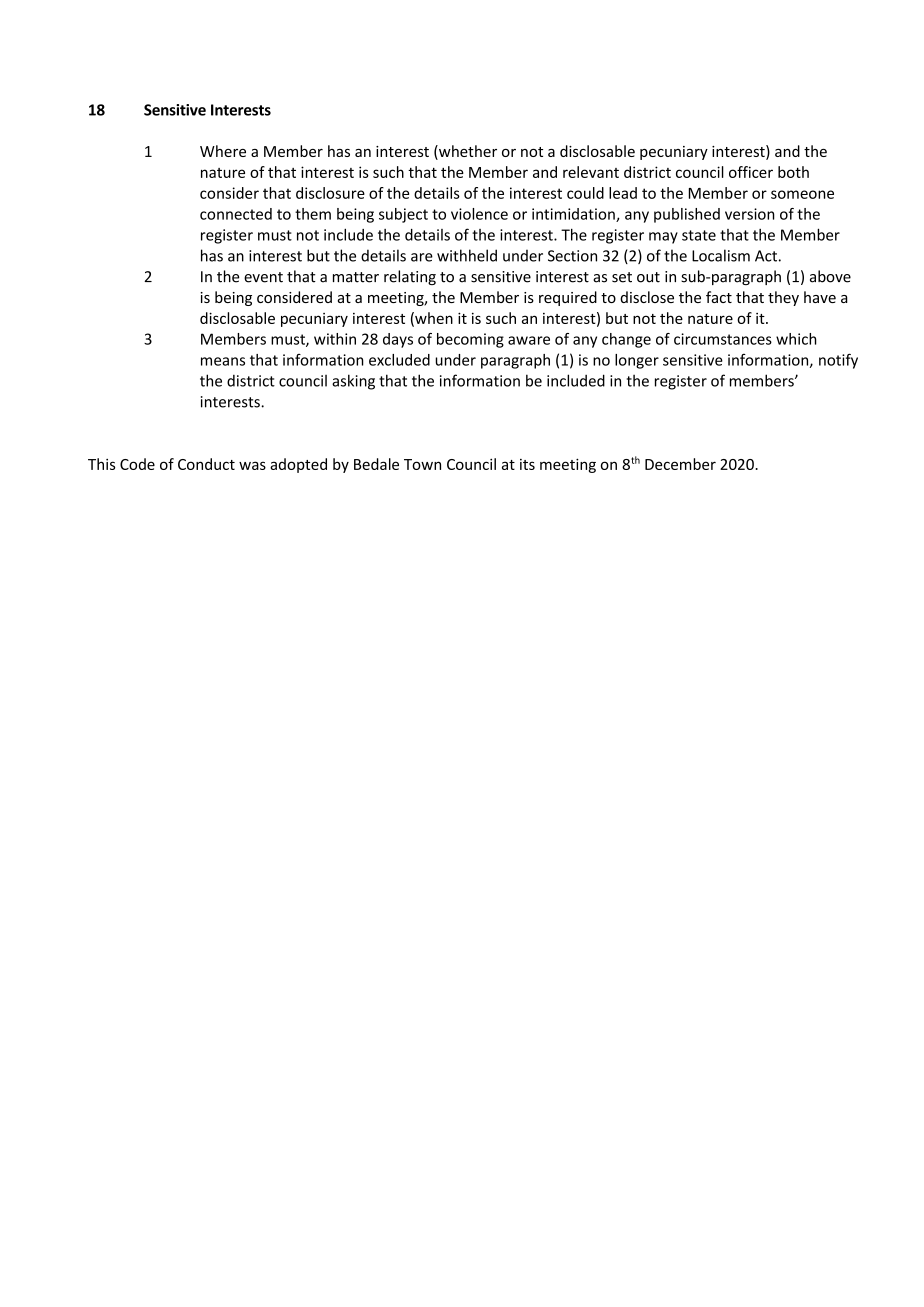 Image resolution: width=924 pixels, height=1307 pixels. Describe the element at coordinates (467, 152) in the document. I see `whether` at that location.
